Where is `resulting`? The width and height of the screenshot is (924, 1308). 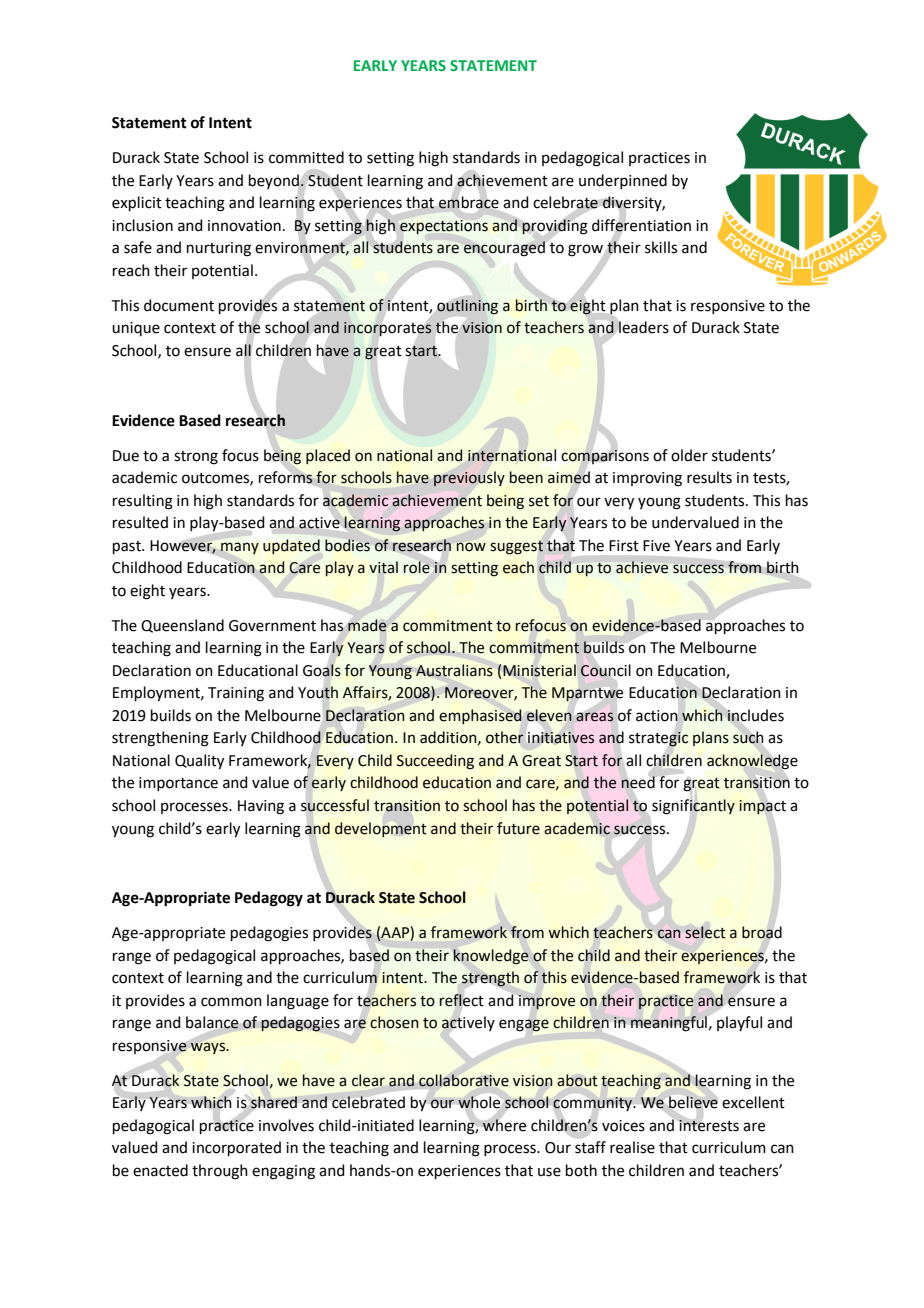
resulting is located at coordinates (143, 502).
